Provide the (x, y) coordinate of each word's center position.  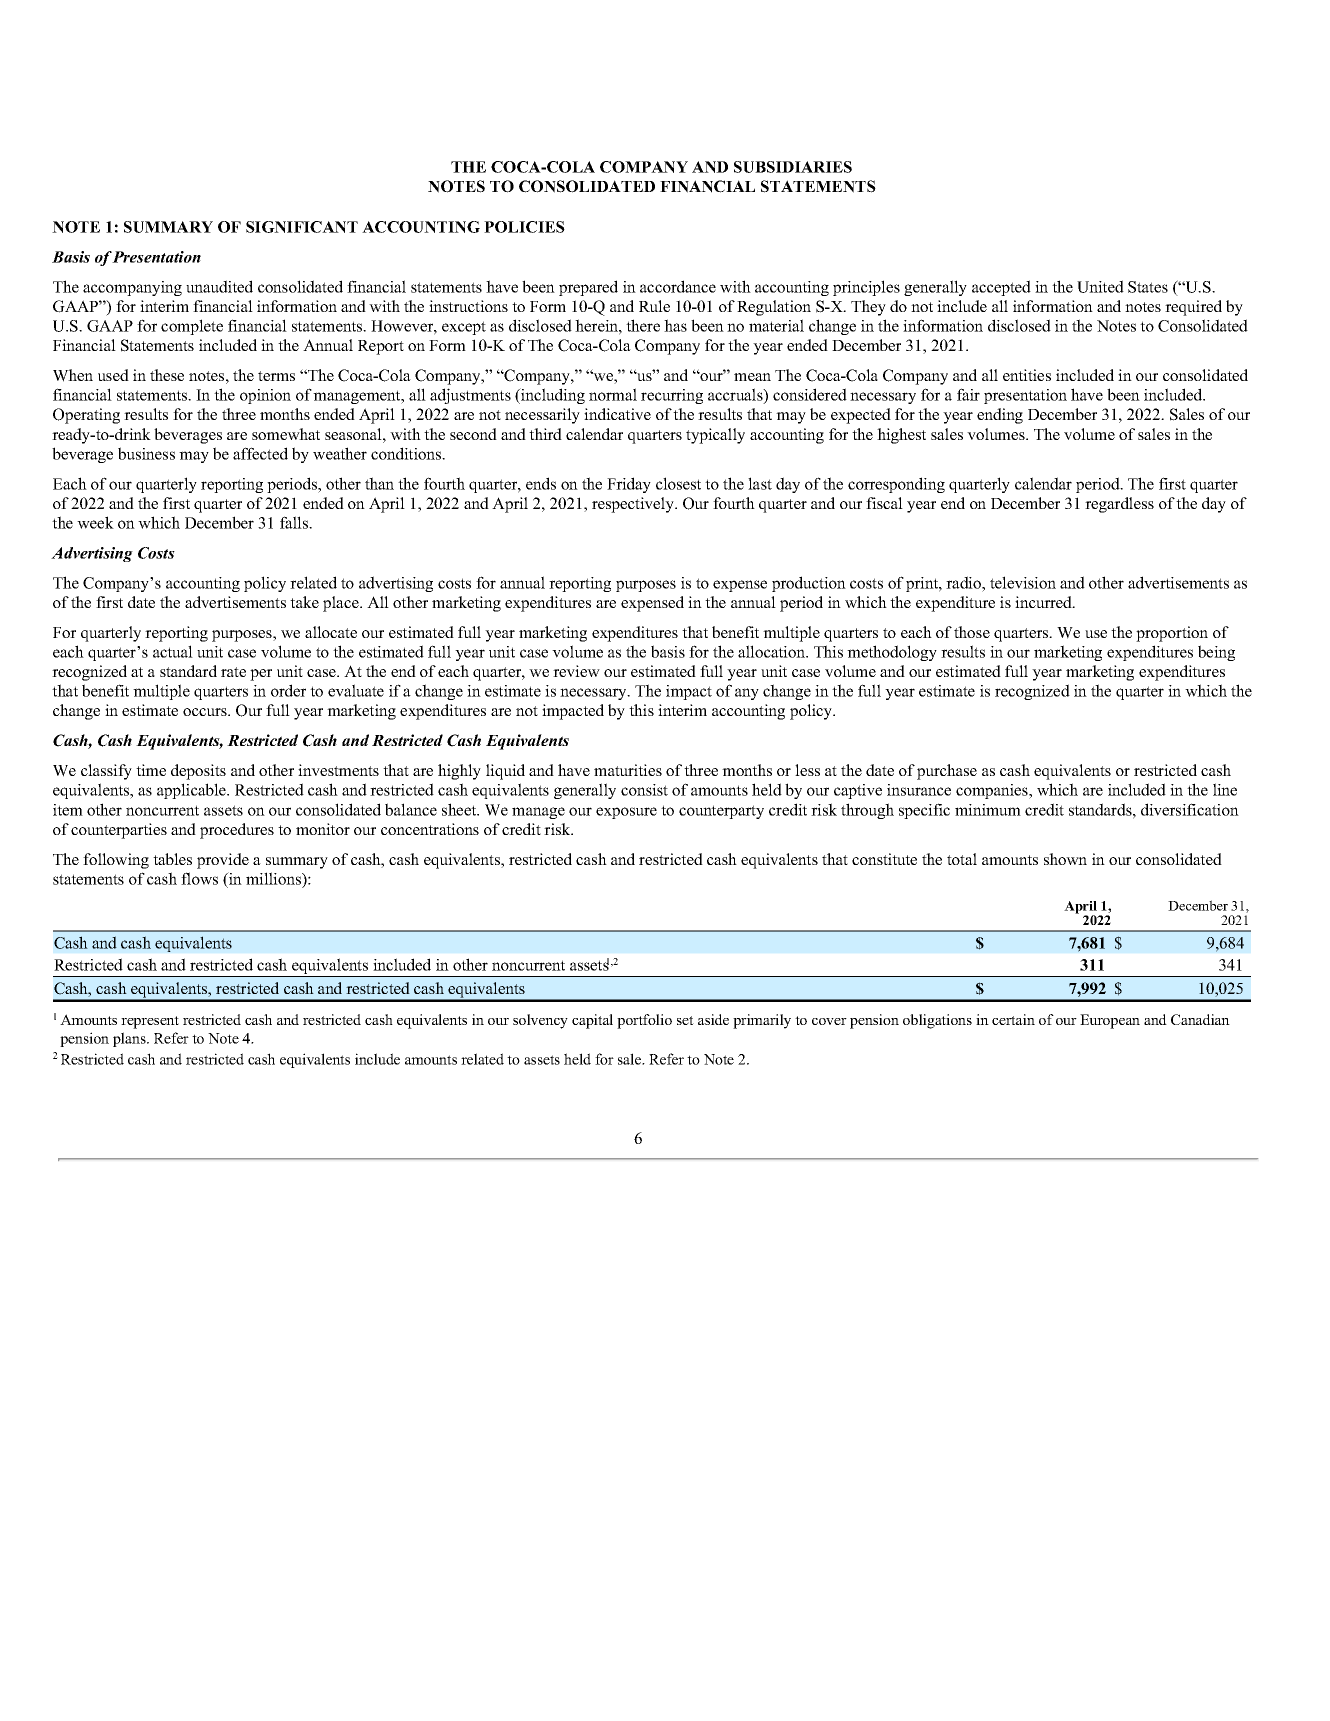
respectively (634, 505)
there (643, 325)
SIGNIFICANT (302, 227)
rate (233, 672)
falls (295, 522)
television (1023, 582)
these (167, 375)
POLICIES (524, 227)
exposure (626, 813)
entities (1027, 375)
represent (150, 1022)
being (1216, 653)
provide (223, 861)
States (1148, 287)
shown (1065, 859)
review (576, 671)
